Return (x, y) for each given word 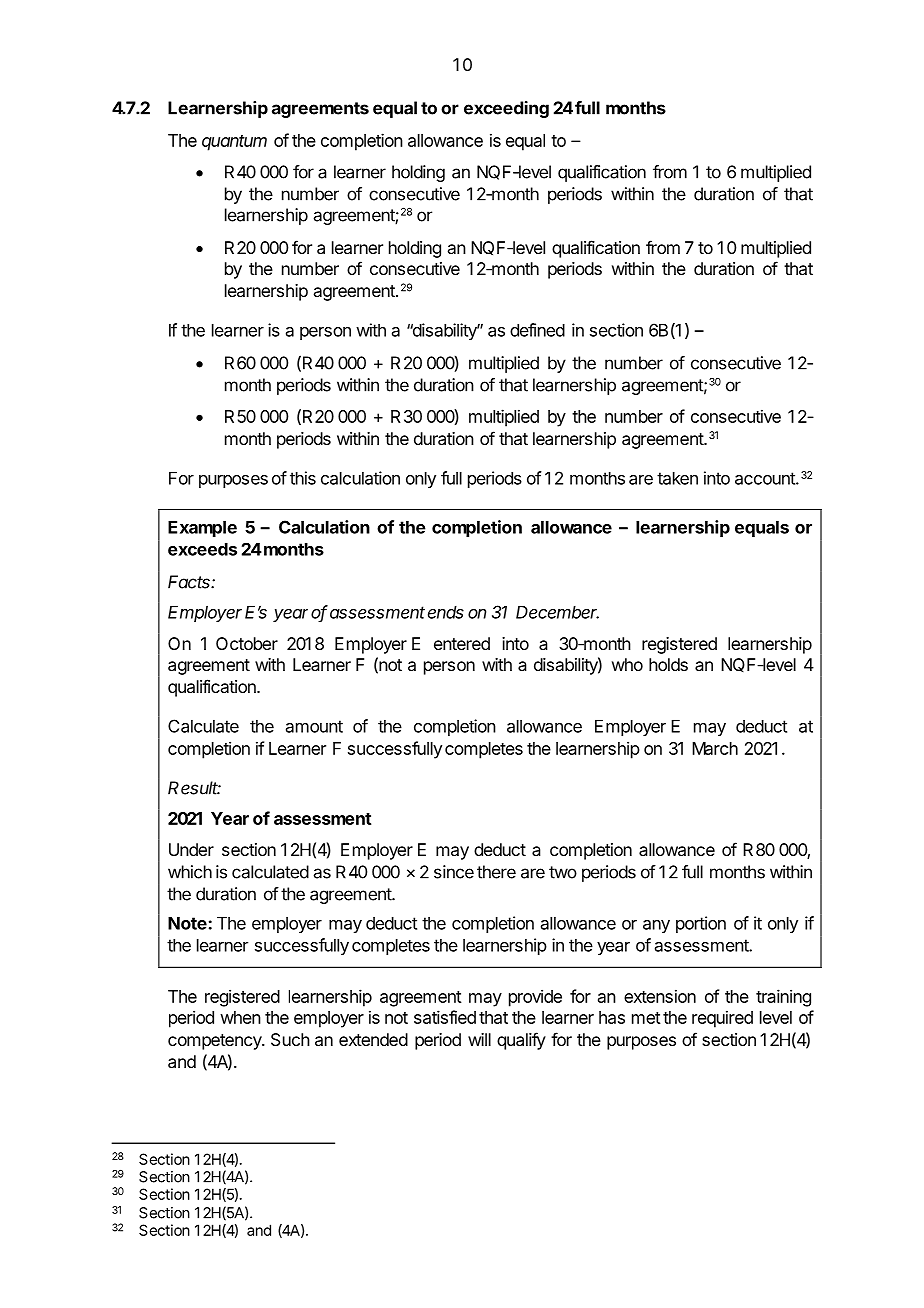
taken (677, 478)
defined (537, 330)
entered (462, 643)
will (479, 1039)
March (715, 748)
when (240, 1017)
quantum (234, 143)
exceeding (506, 109)
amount (314, 726)
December (557, 612)
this (303, 478)
